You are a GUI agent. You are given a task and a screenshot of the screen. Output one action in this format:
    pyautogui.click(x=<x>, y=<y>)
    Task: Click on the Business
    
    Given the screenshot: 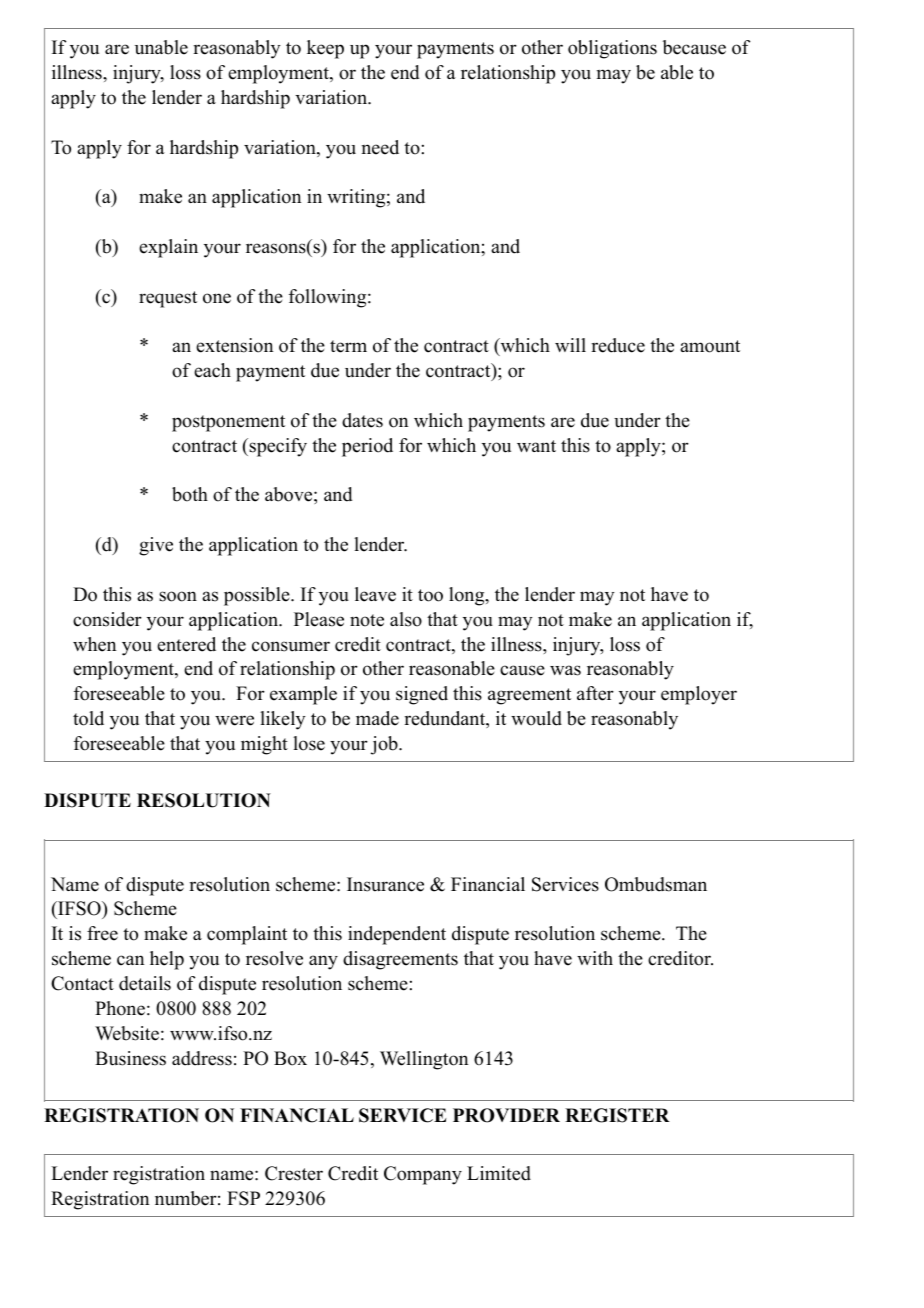 What is the action you would take?
    pyautogui.click(x=130, y=1058)
